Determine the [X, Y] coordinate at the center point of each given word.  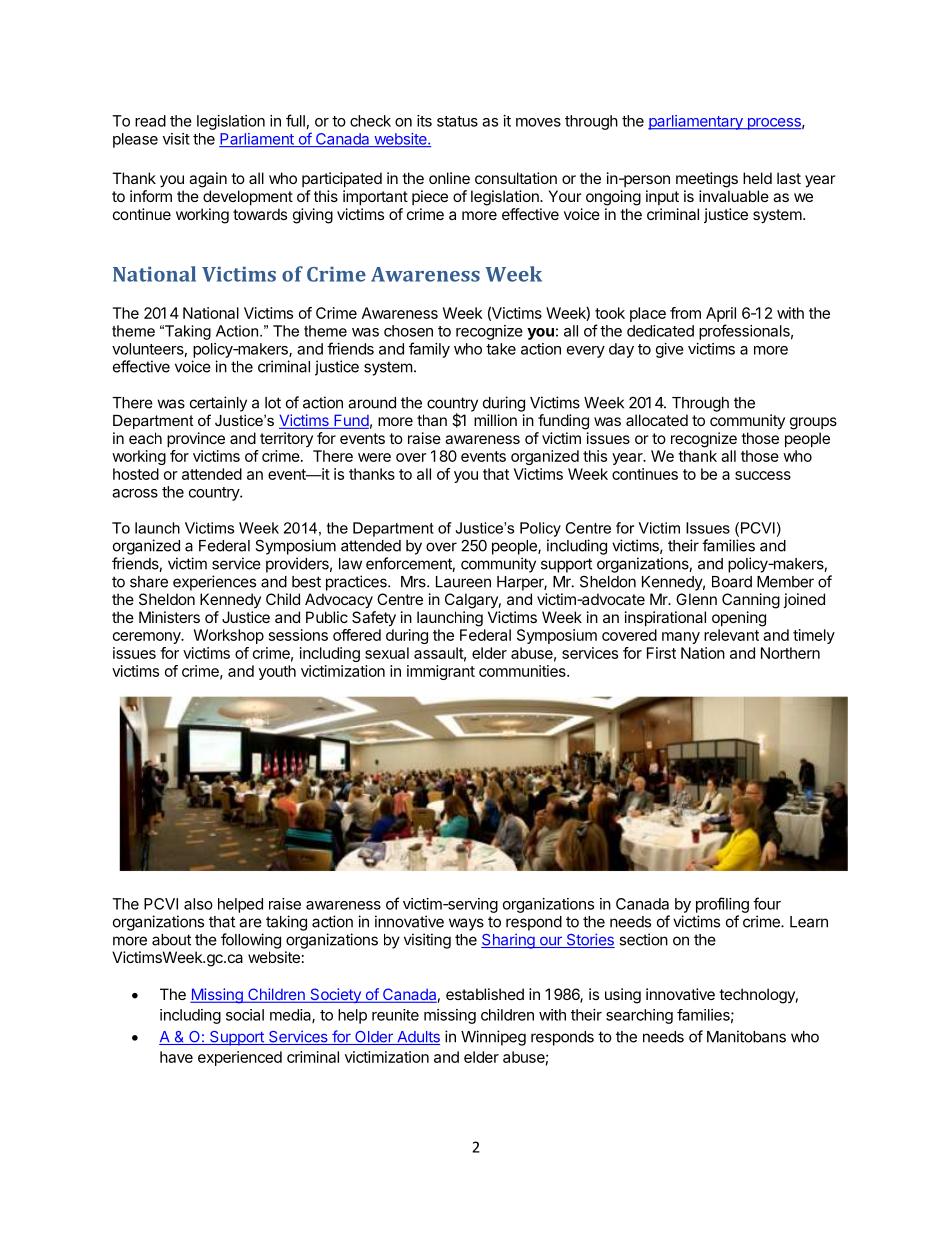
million [495, 420]
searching [639, 1016]
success [763, 475]
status [457, 121]
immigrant [441, 672]
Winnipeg [493, 1038]
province [196, 439]
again [208, 180]
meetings [707, 180]
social [245, 1015]
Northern [790, 653]
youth [277, 672]
